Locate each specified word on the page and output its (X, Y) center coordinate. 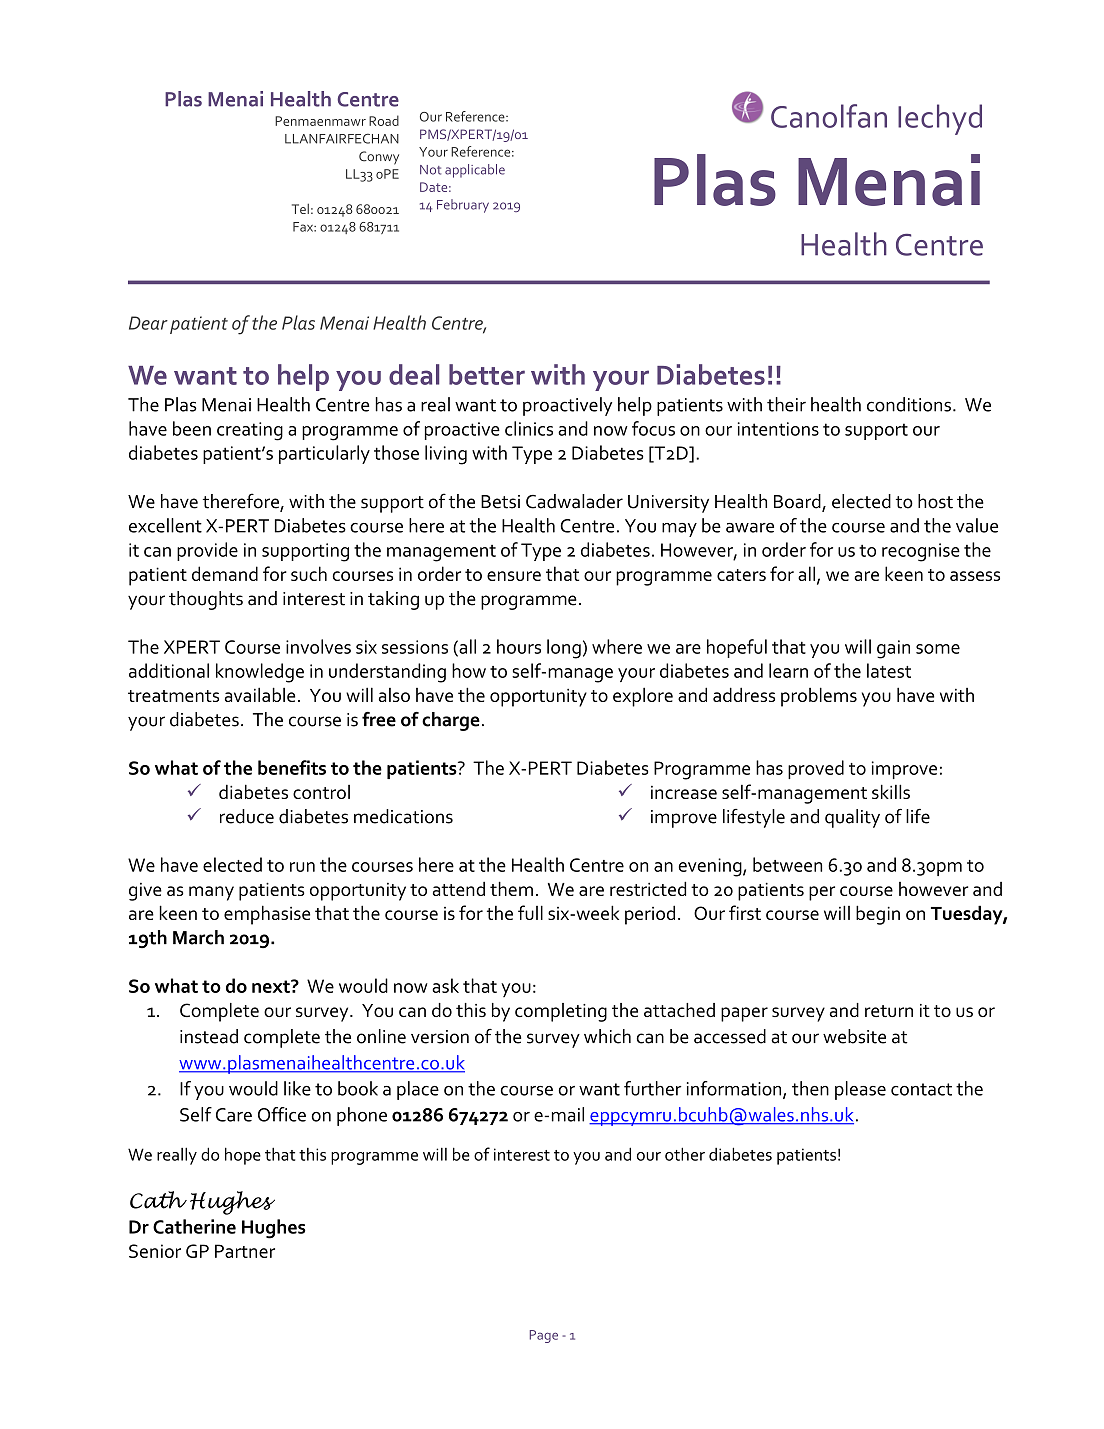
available (260, 694)
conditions (909, 404)
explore (643, 697)
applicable (475, 171)
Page (544, 1336)
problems (819, 697)
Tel (300, 208)
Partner (245, 1251)
